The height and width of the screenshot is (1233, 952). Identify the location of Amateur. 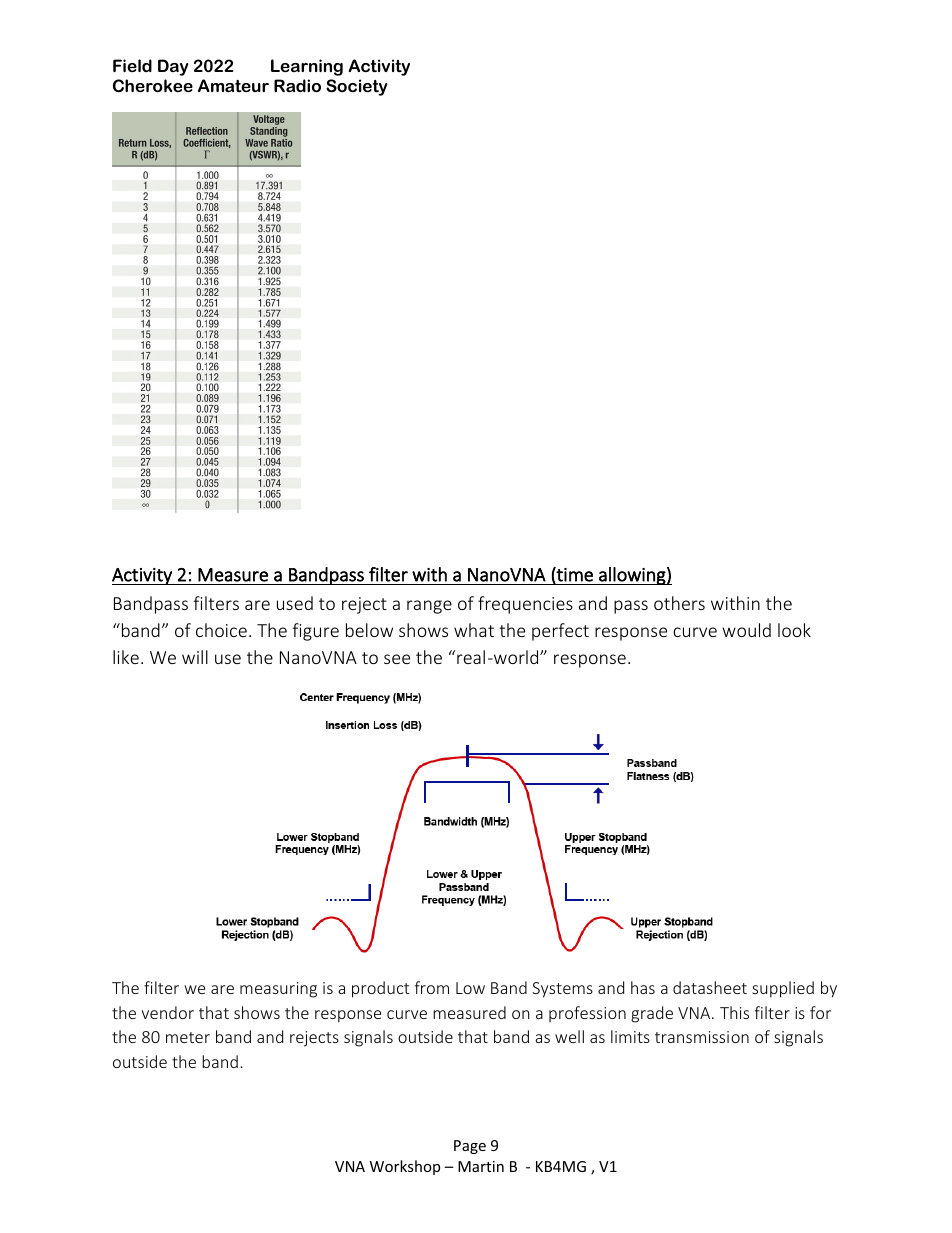
(233, 85).
